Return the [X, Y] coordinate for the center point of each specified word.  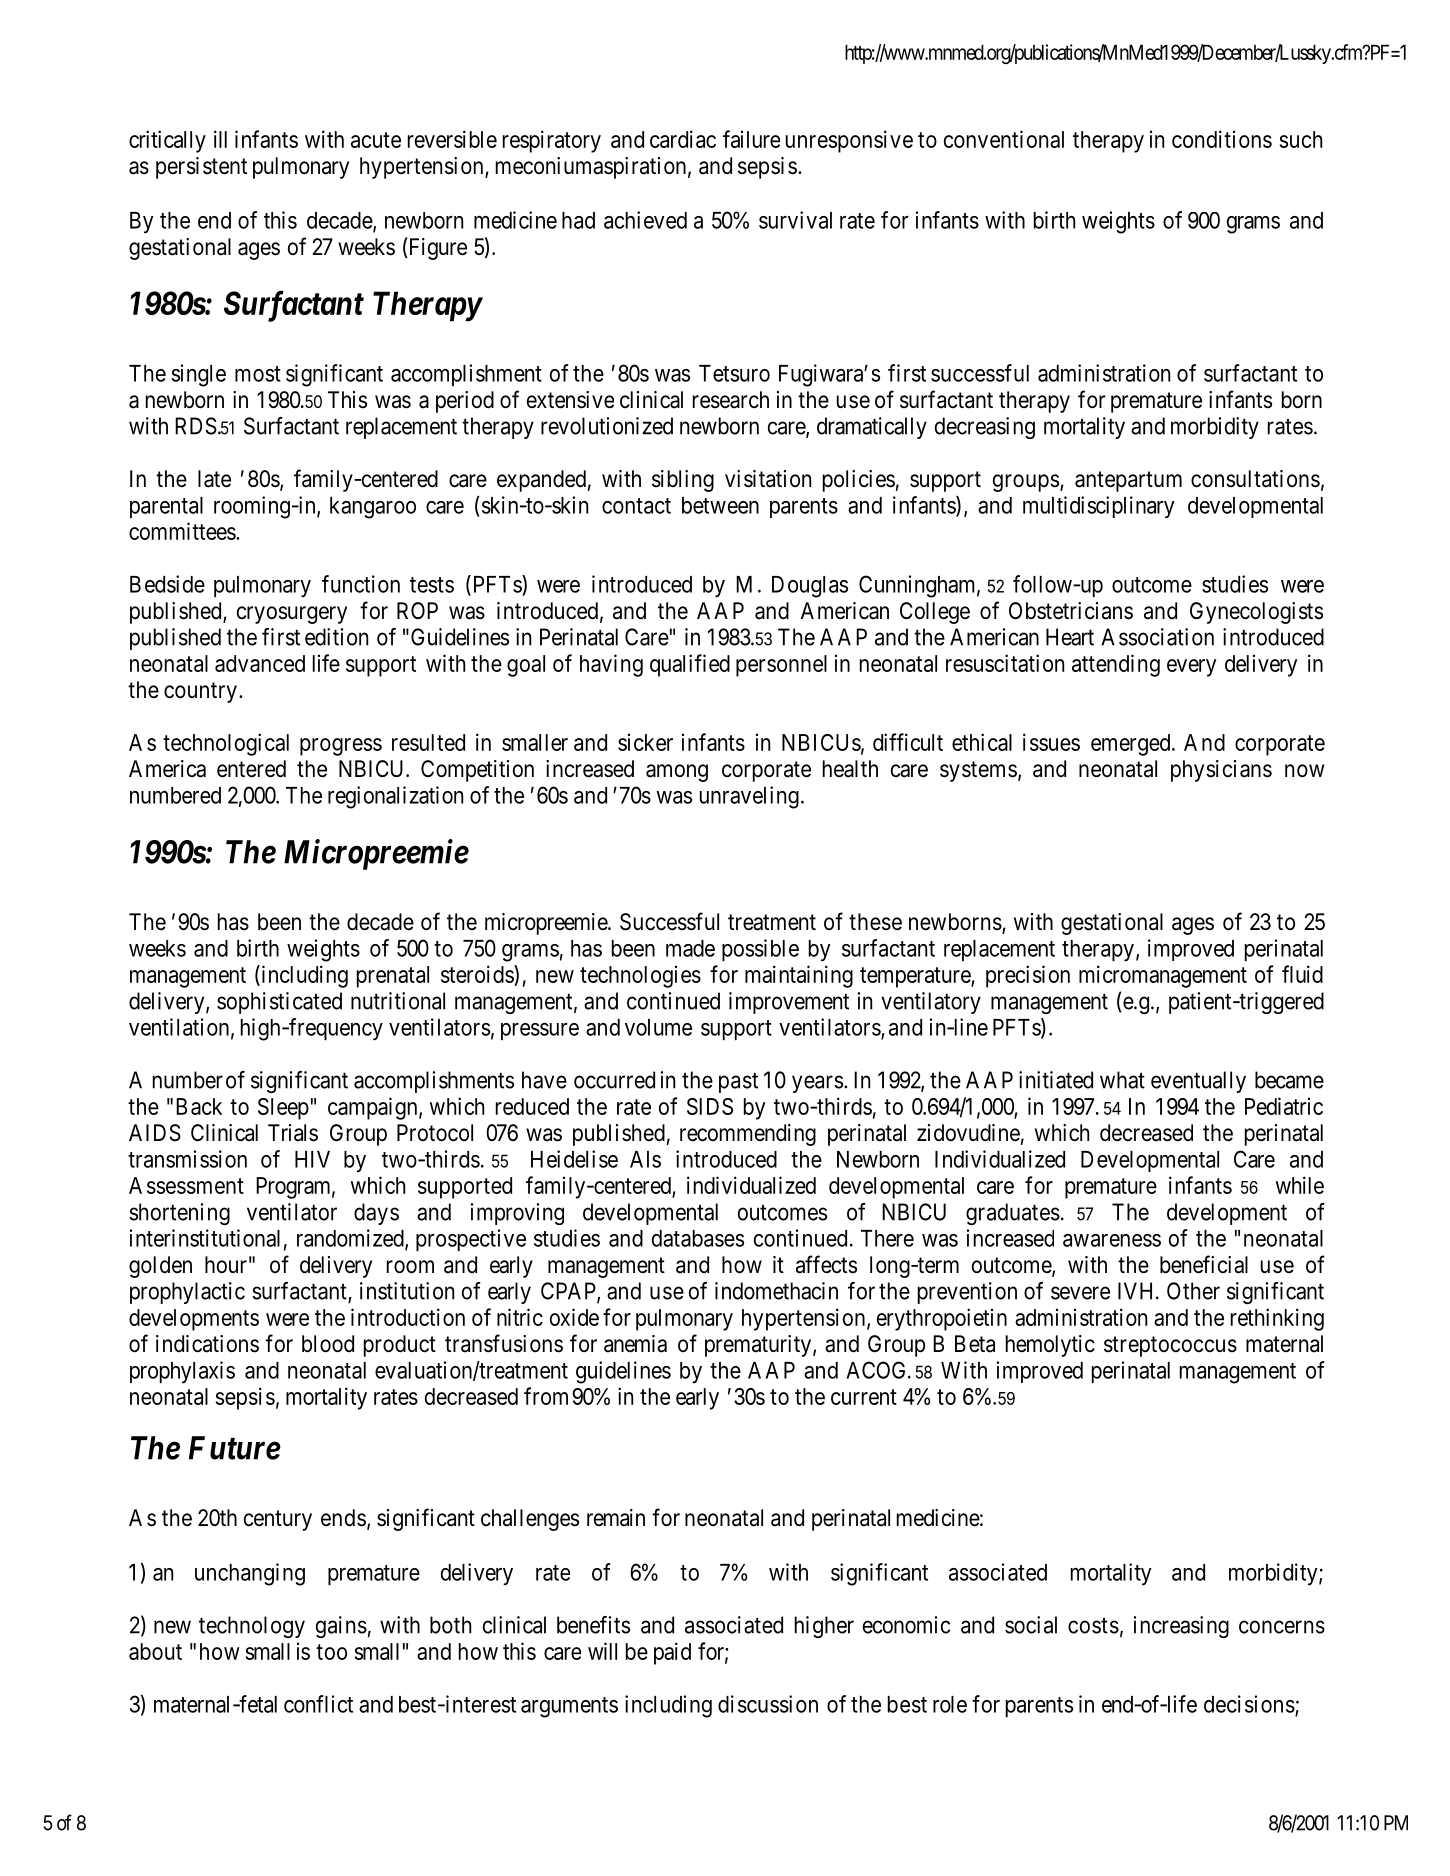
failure [751, 139]
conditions [1222, 139]
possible [760, 950]
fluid [1302, 974]
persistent [201, 168]
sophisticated [279, 1003]
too [331, 1652]
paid [672, 1653]
